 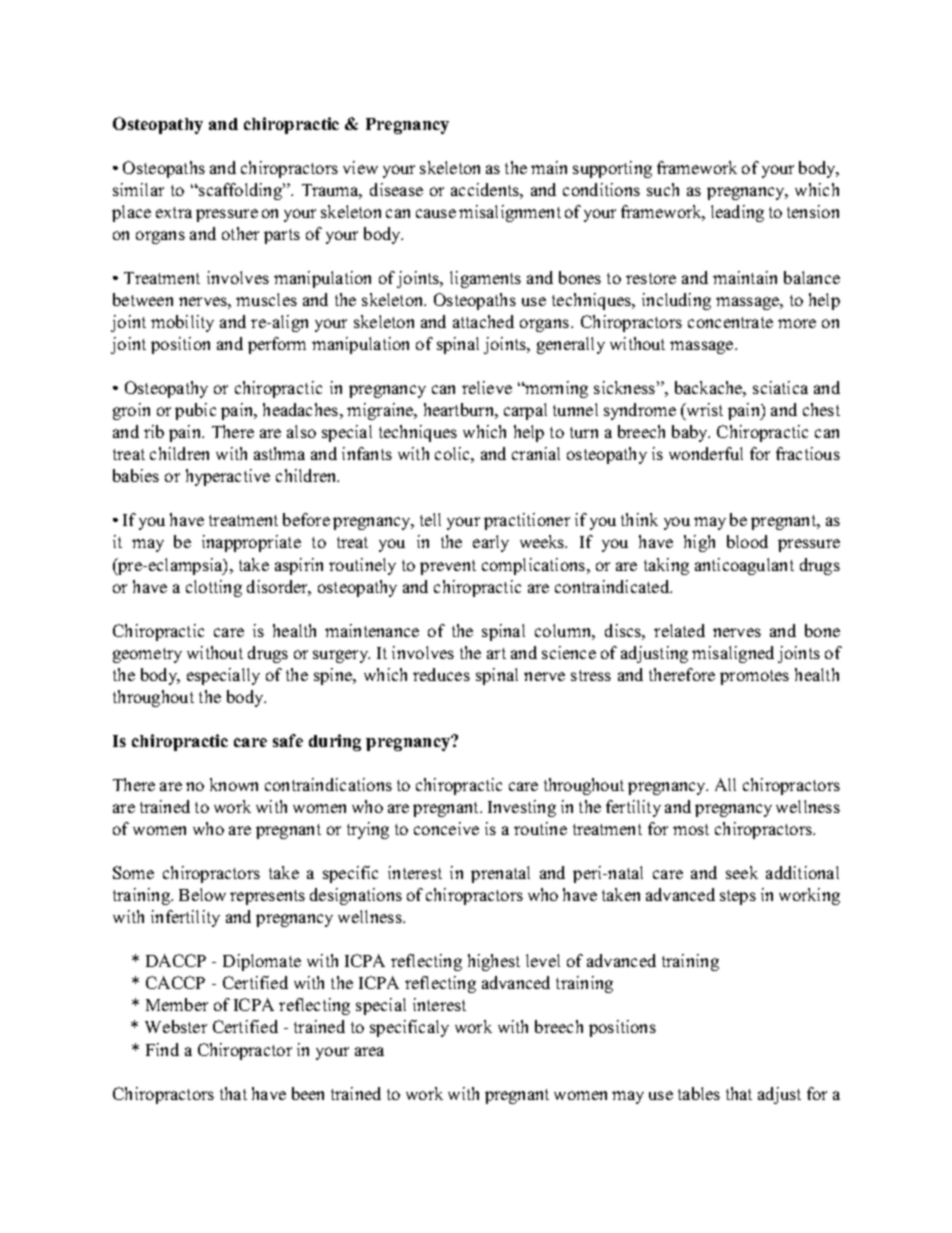 What do you see at coordinates (487, 387) in the screenshot?
I see `relieve` at bounding box center [487, 387].
